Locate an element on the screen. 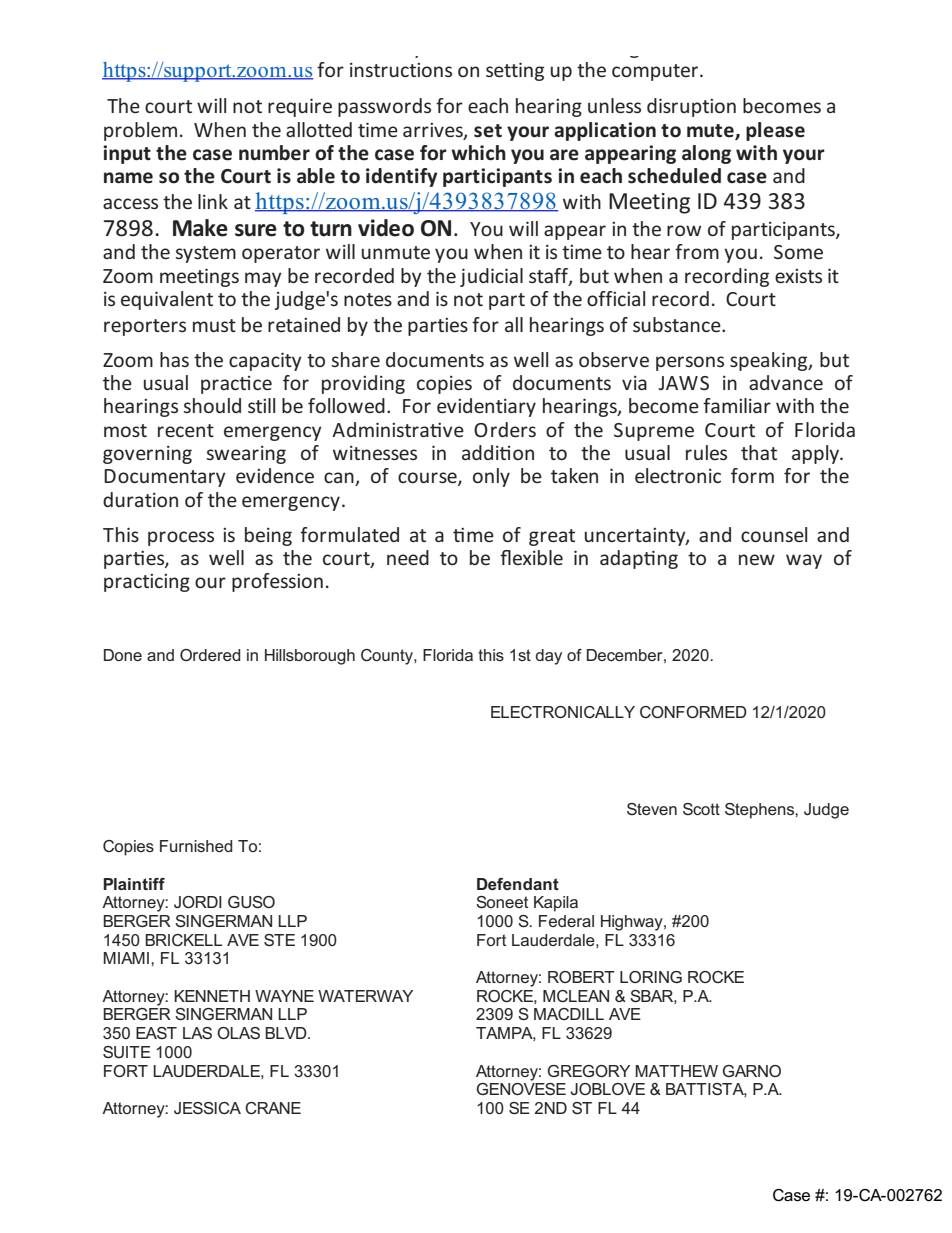 This screenshot has width=952, height=1233. speaking is located at coordinates (770, 361).
